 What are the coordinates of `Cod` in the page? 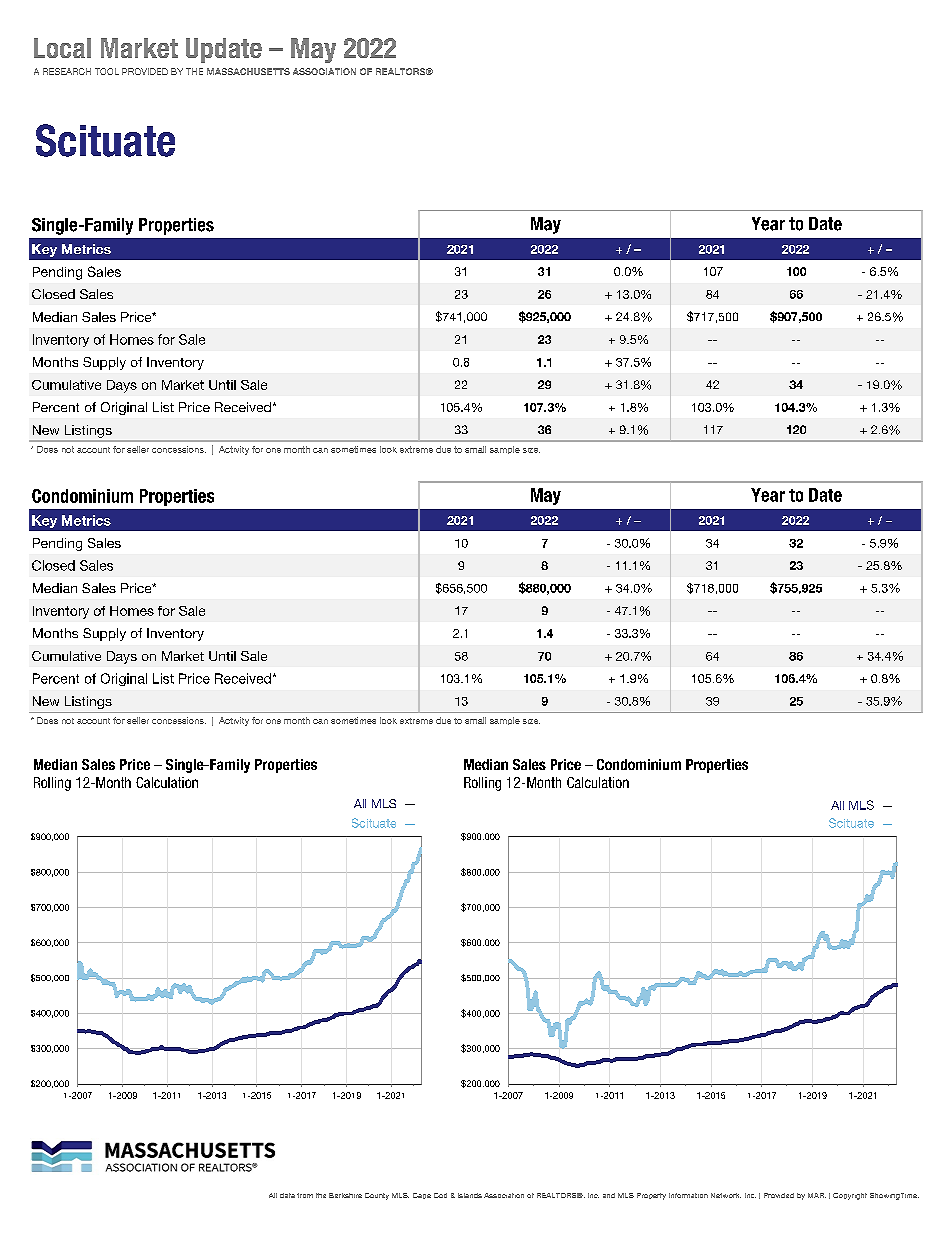 It's located at (440, 1195).
